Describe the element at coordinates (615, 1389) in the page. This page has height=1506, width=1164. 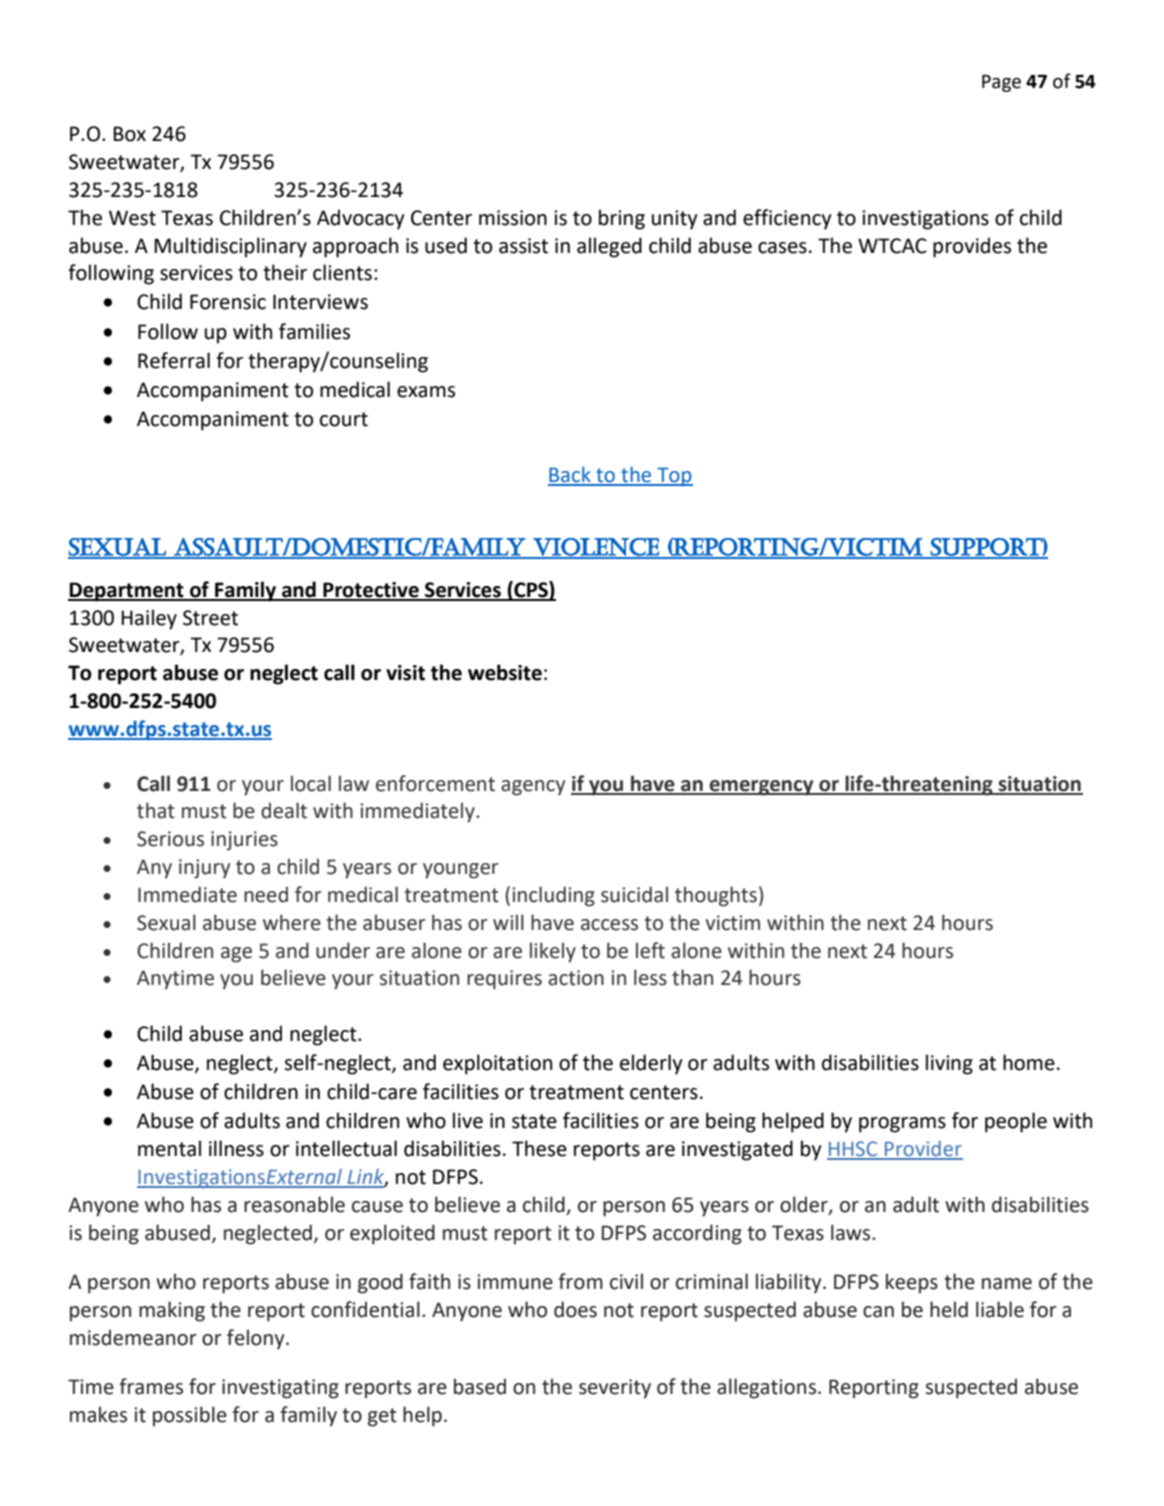
I see `severity` at that location.
